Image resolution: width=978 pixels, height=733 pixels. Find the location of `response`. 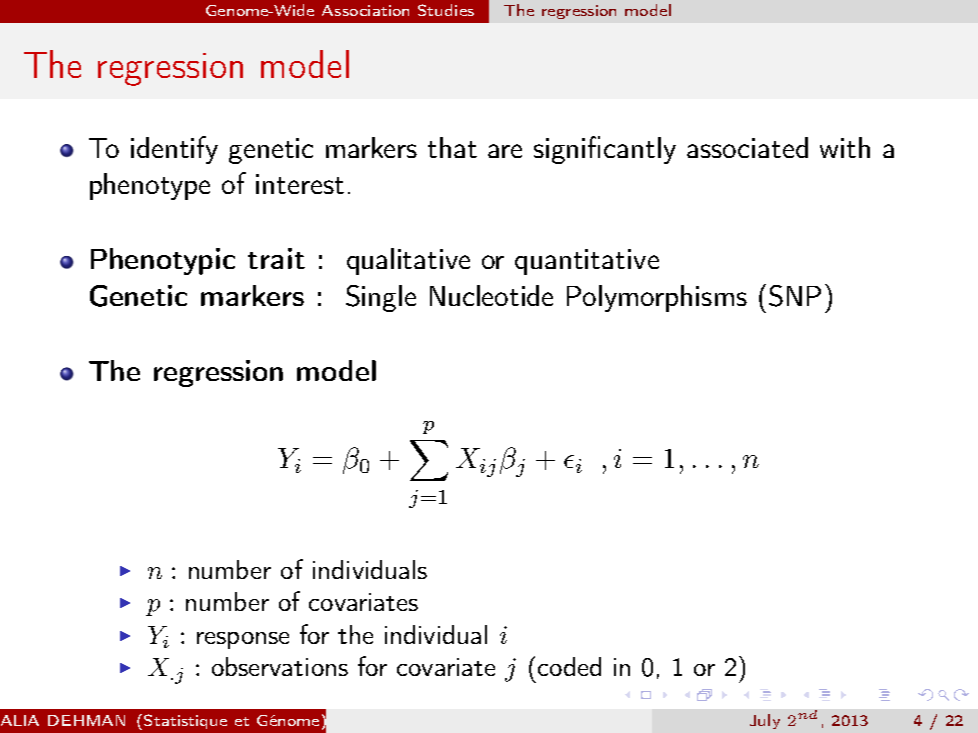

response is located at coordinates (243, 640).
